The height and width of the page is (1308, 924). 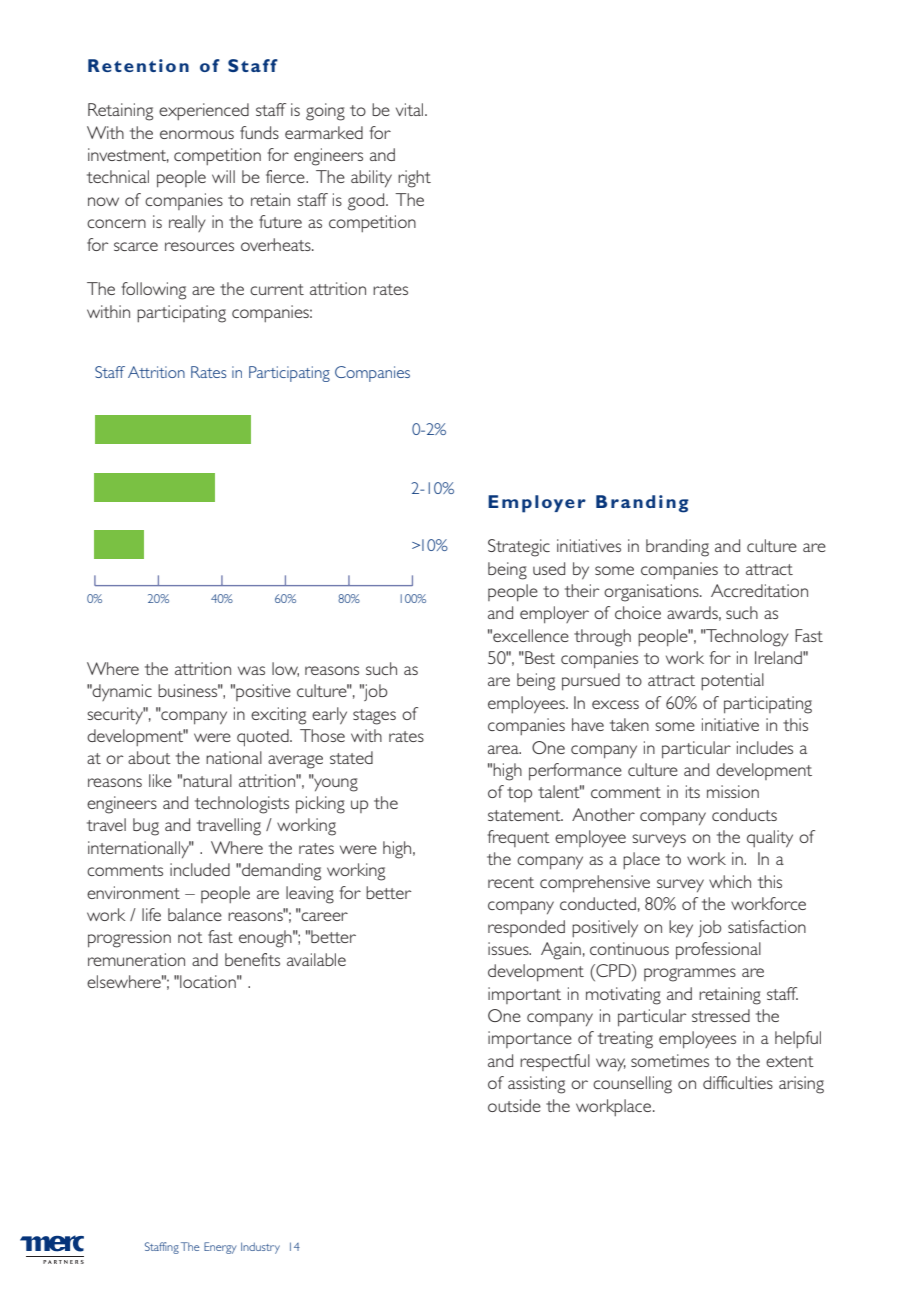 What do you see at coordinates (414, 179) in the page?
I see `right` at bounding box center [414, 179].
